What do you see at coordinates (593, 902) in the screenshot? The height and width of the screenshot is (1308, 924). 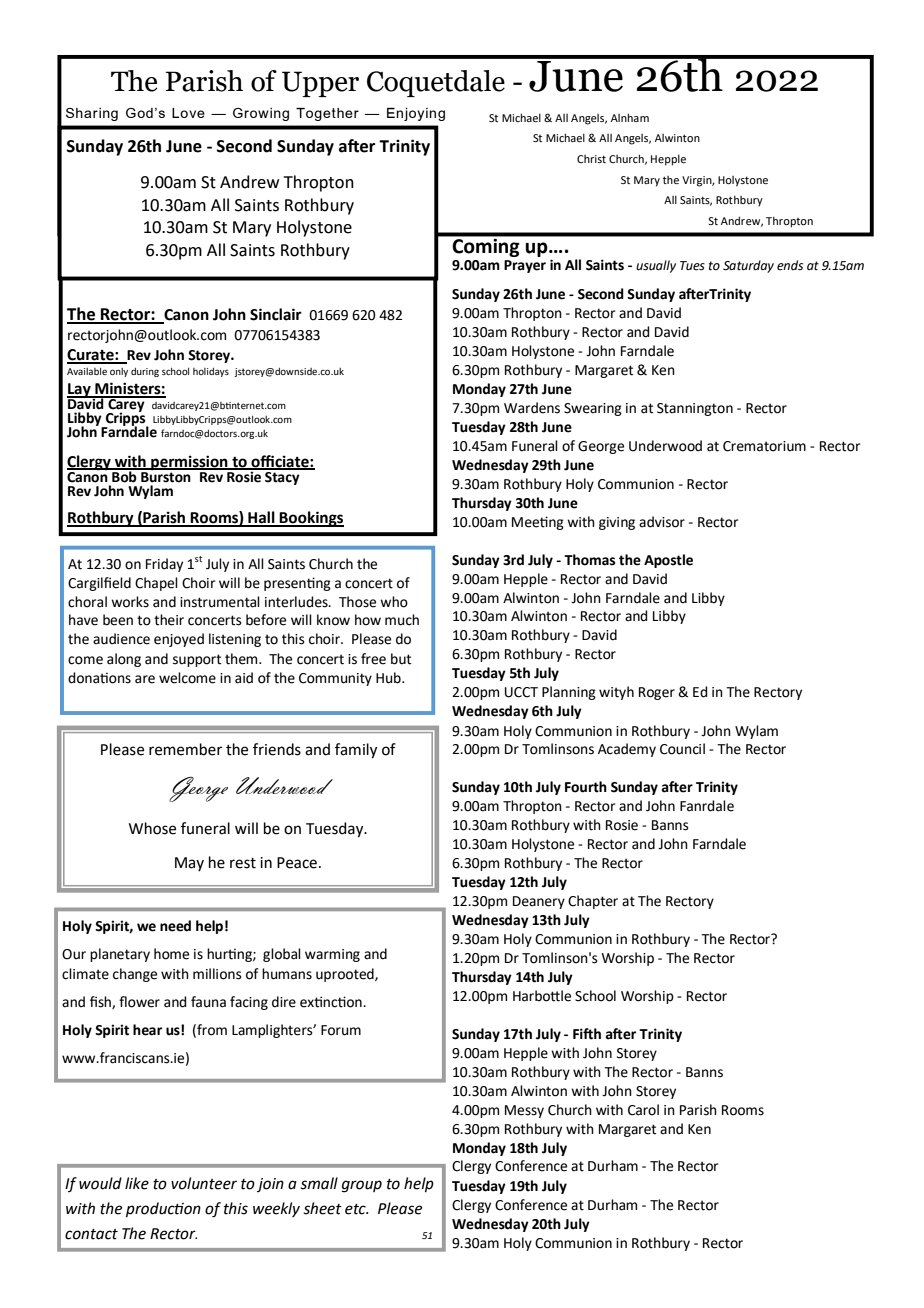 I see `Chapter` at bounding box center [593, 902].
